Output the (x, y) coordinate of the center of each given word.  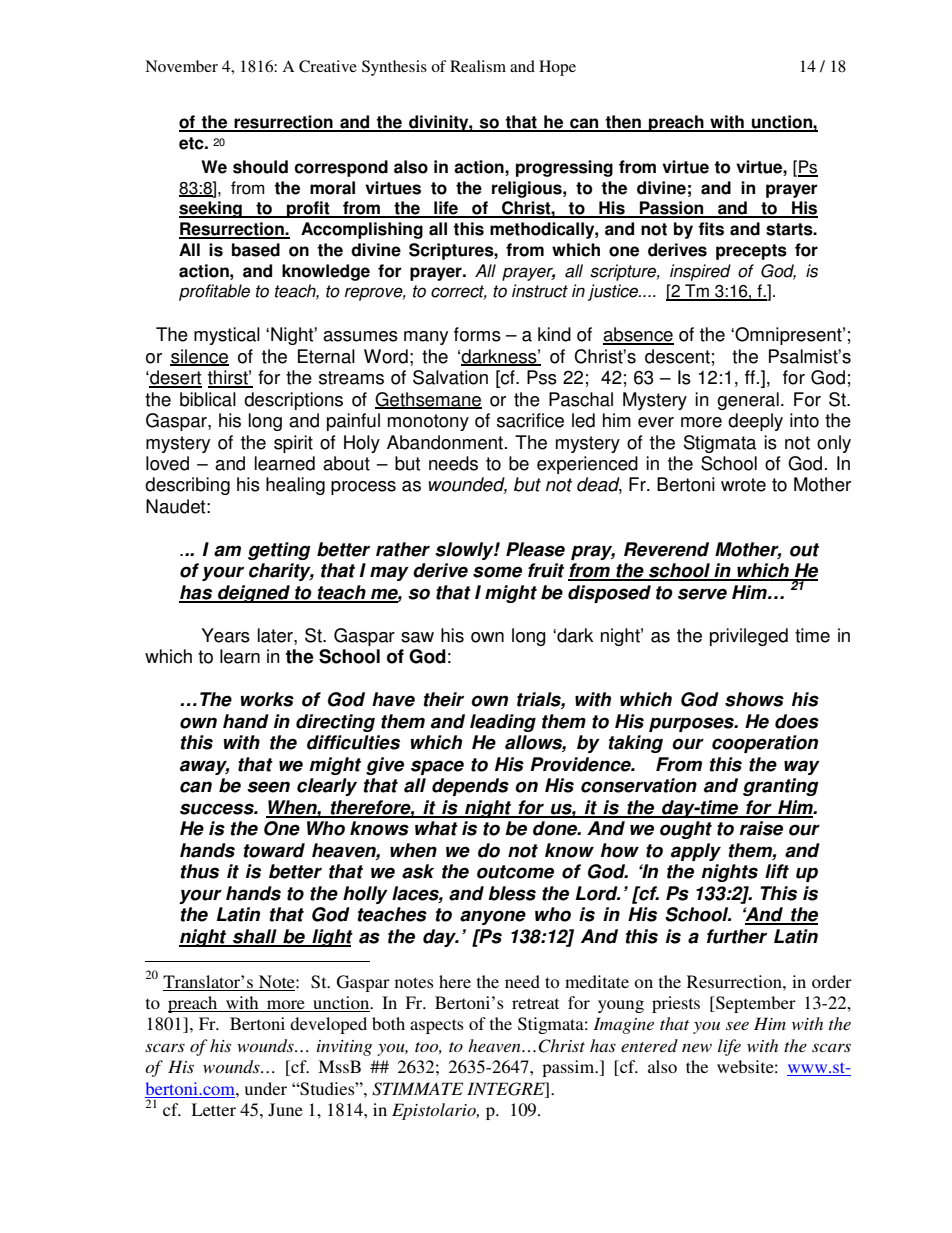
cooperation (765, 744)
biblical (208, 399)
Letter (213, 1109)
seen (268, 787)
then (623, 123)
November (181, 66)
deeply (755, 422)
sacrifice (530, 420)
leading (503, 723)
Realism (478, 66)
